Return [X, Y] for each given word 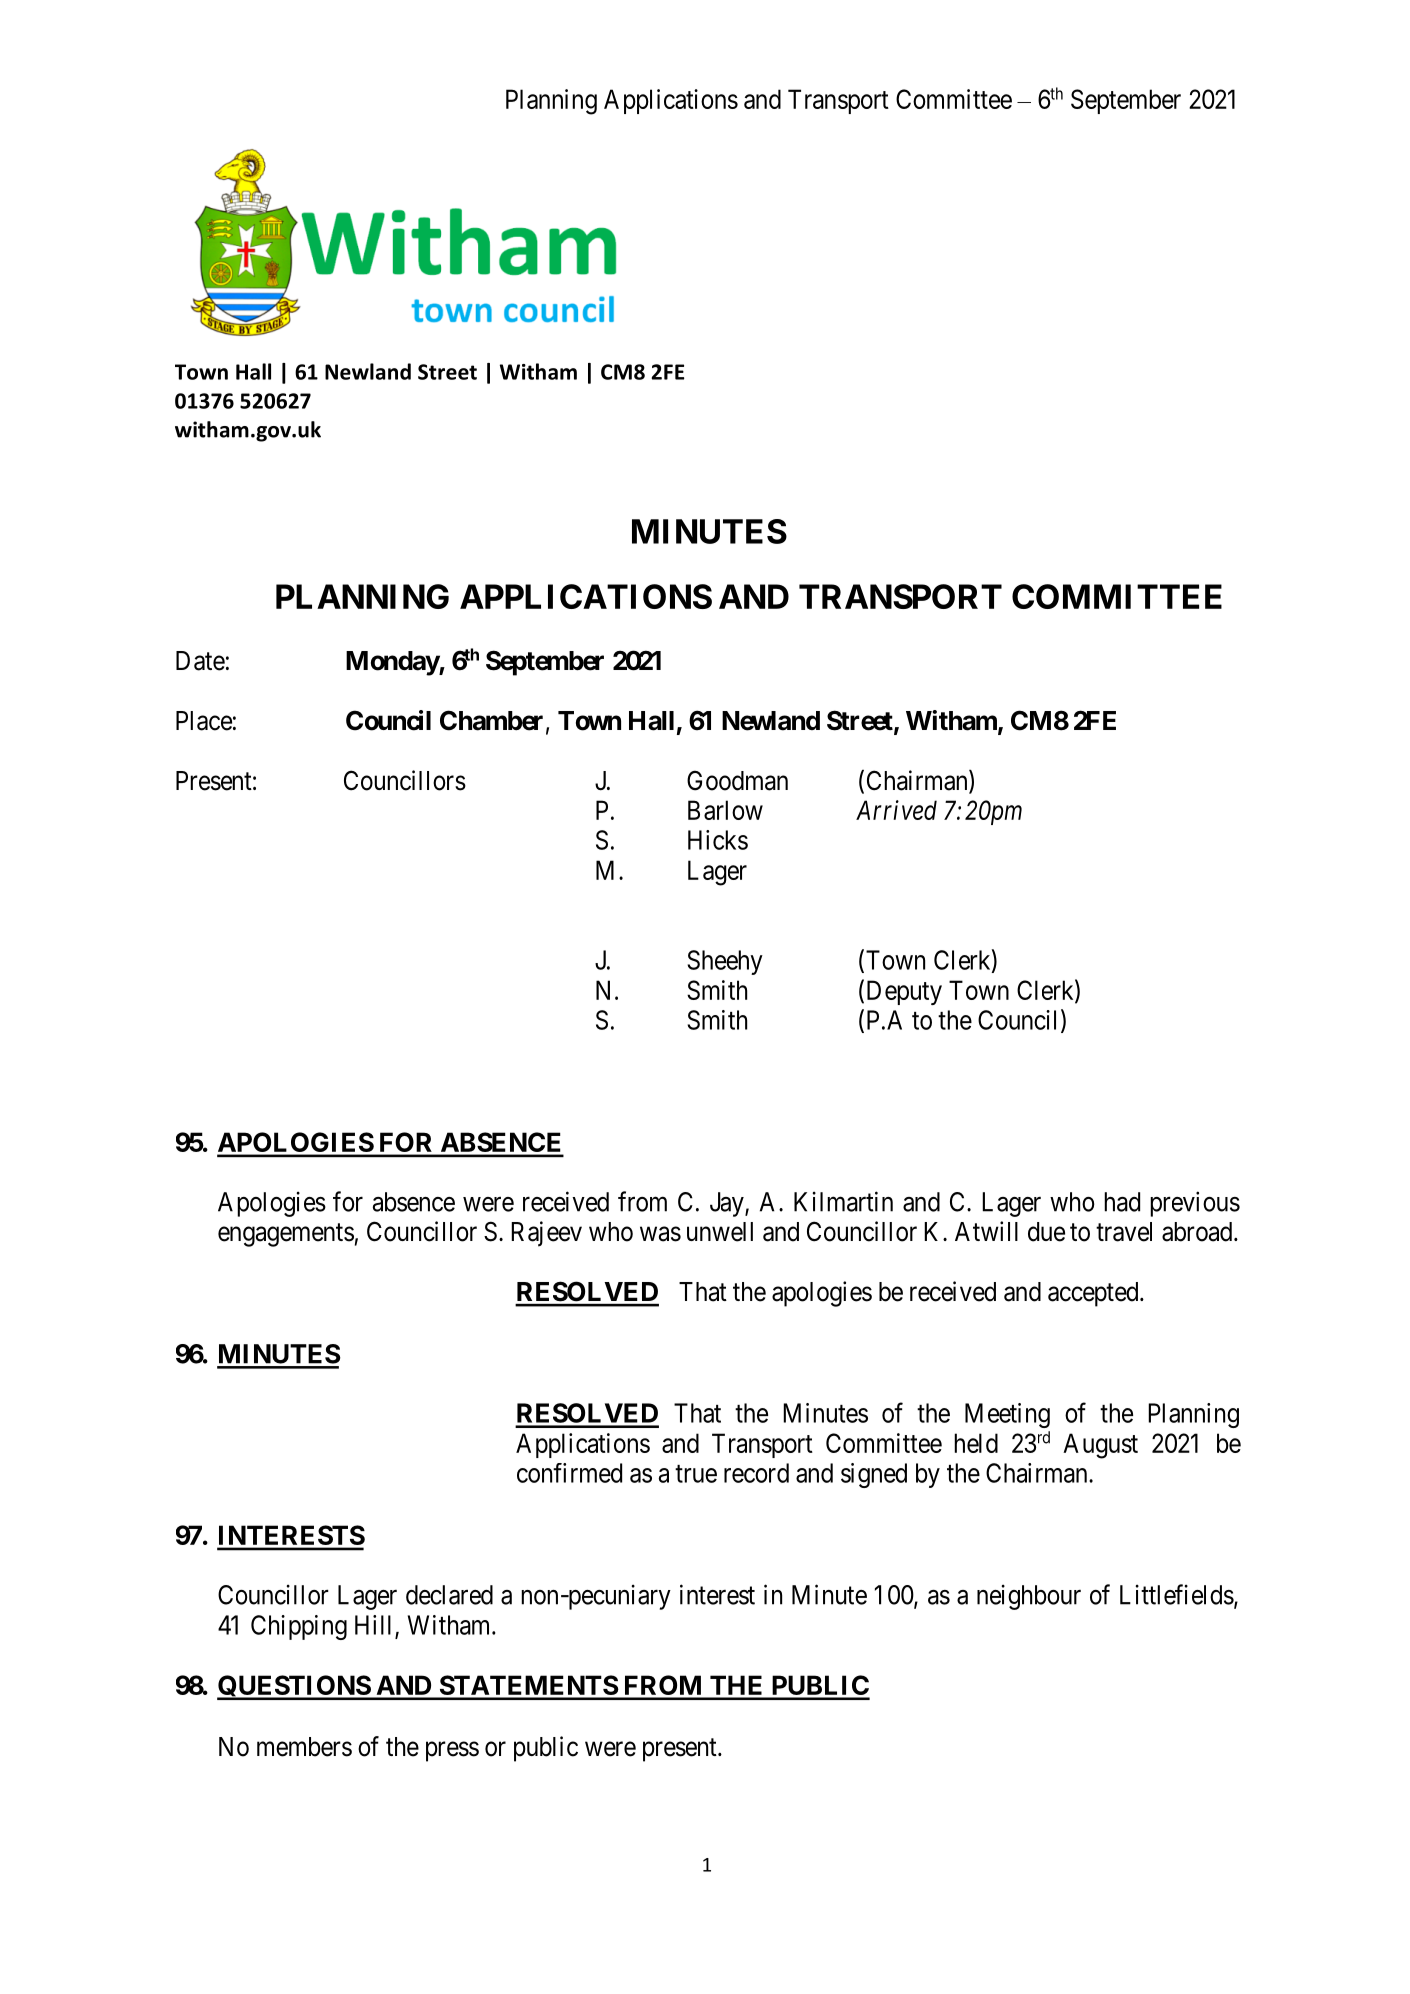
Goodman [737, 780]
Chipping [299, 1627]
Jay [728, 1204]
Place [204, 721]
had [1122, 1202]
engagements [286, 1235]
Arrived [896, 810]
